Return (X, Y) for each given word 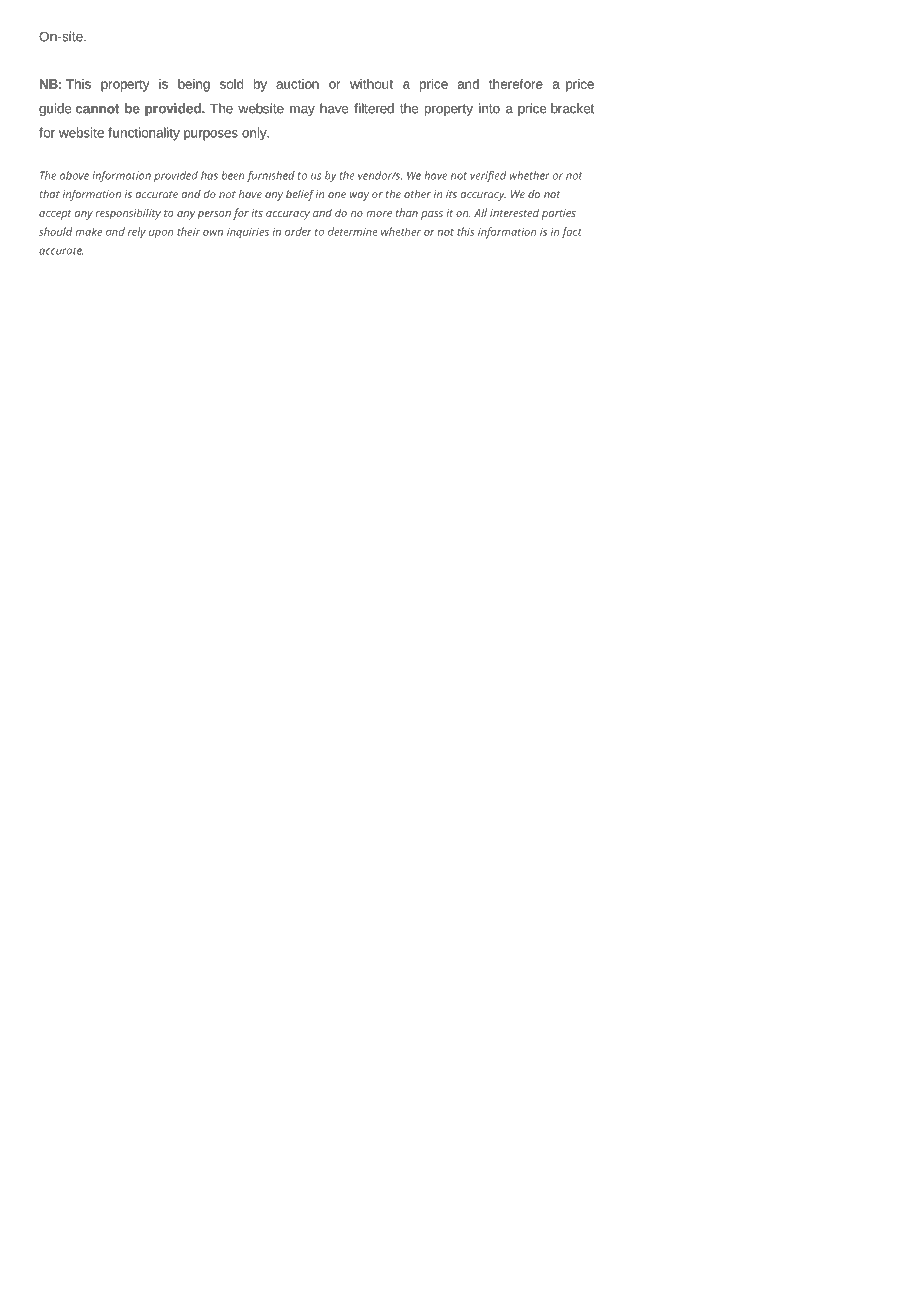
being (194, 85)
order (298, 231)
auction (297, 84)
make (88, 231)
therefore (516, 84)
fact (572, 233)
